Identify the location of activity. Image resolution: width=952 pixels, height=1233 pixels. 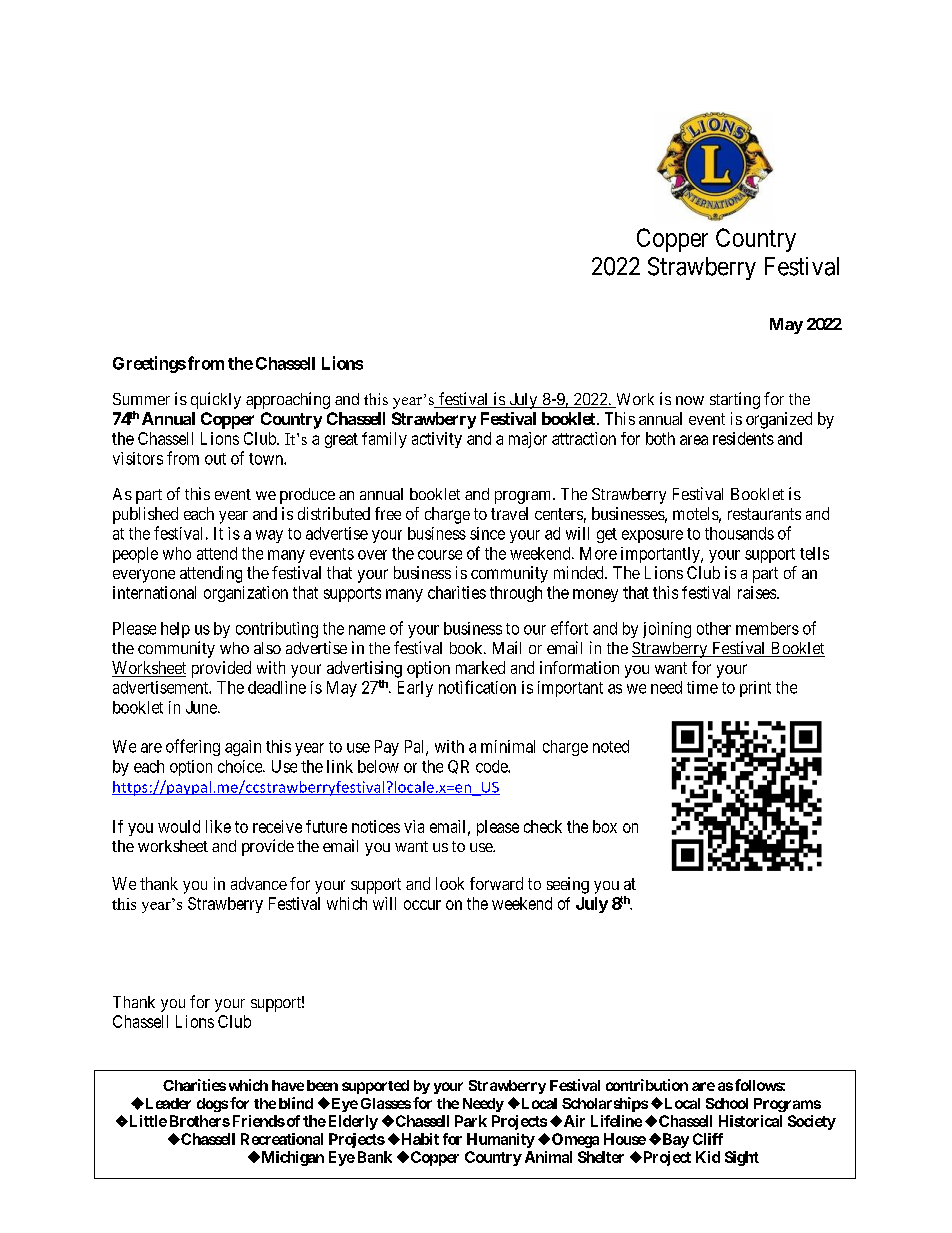
(437, 440).
